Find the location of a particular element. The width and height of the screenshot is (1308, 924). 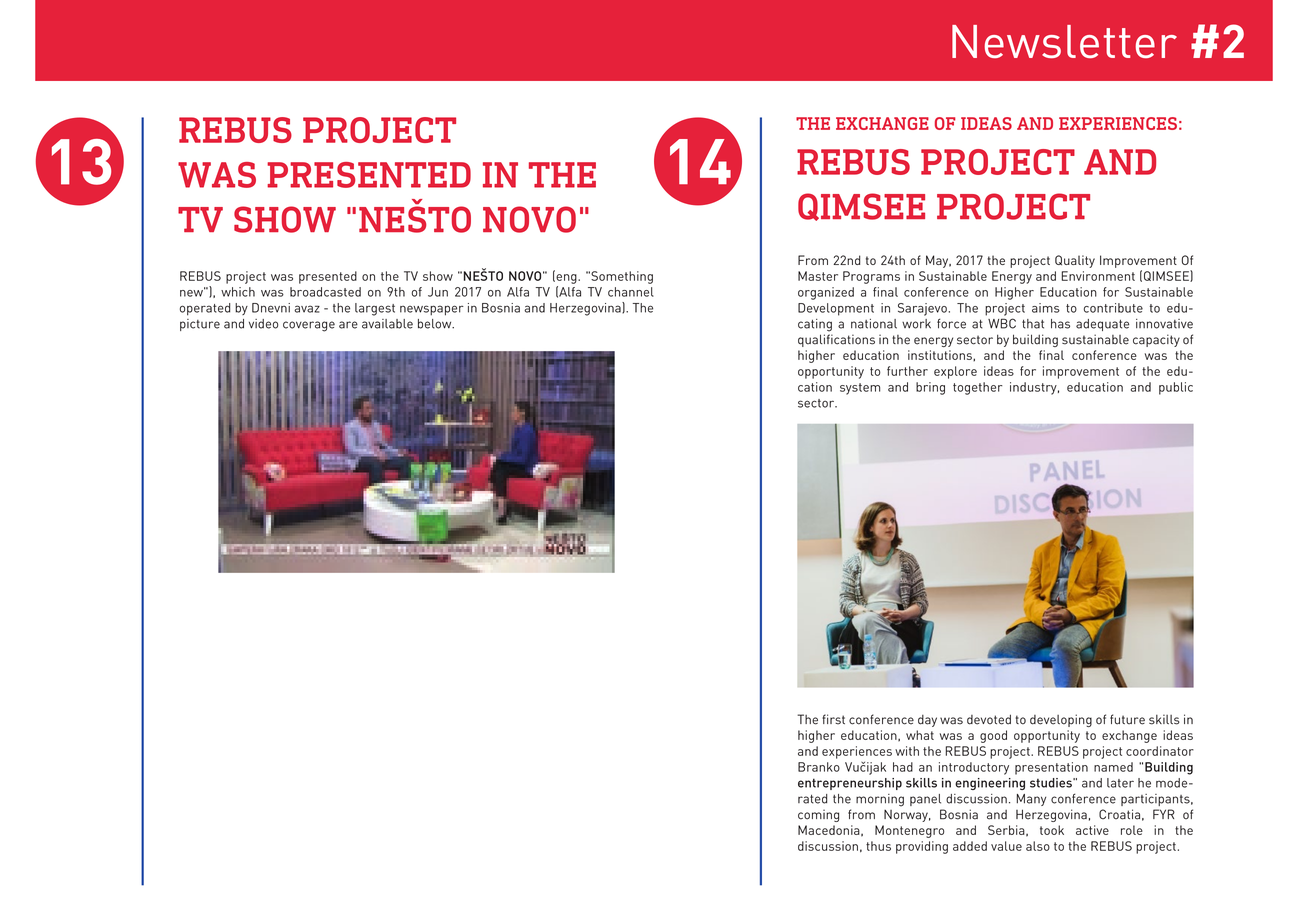

broadcasted is located at coordinates (325, 292).
